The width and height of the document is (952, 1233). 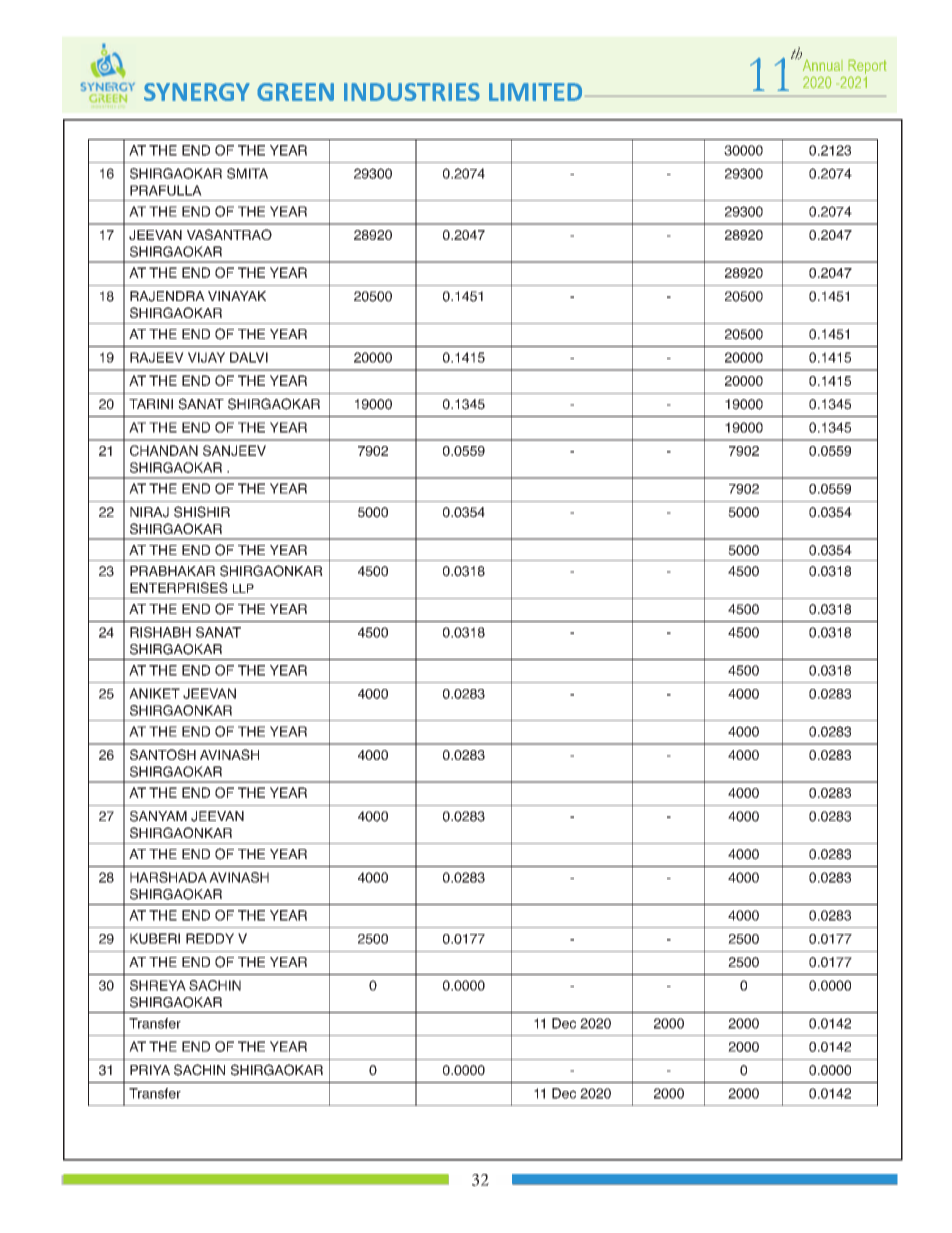 I want to click on RISHABH, so click(x=160, y=632).
